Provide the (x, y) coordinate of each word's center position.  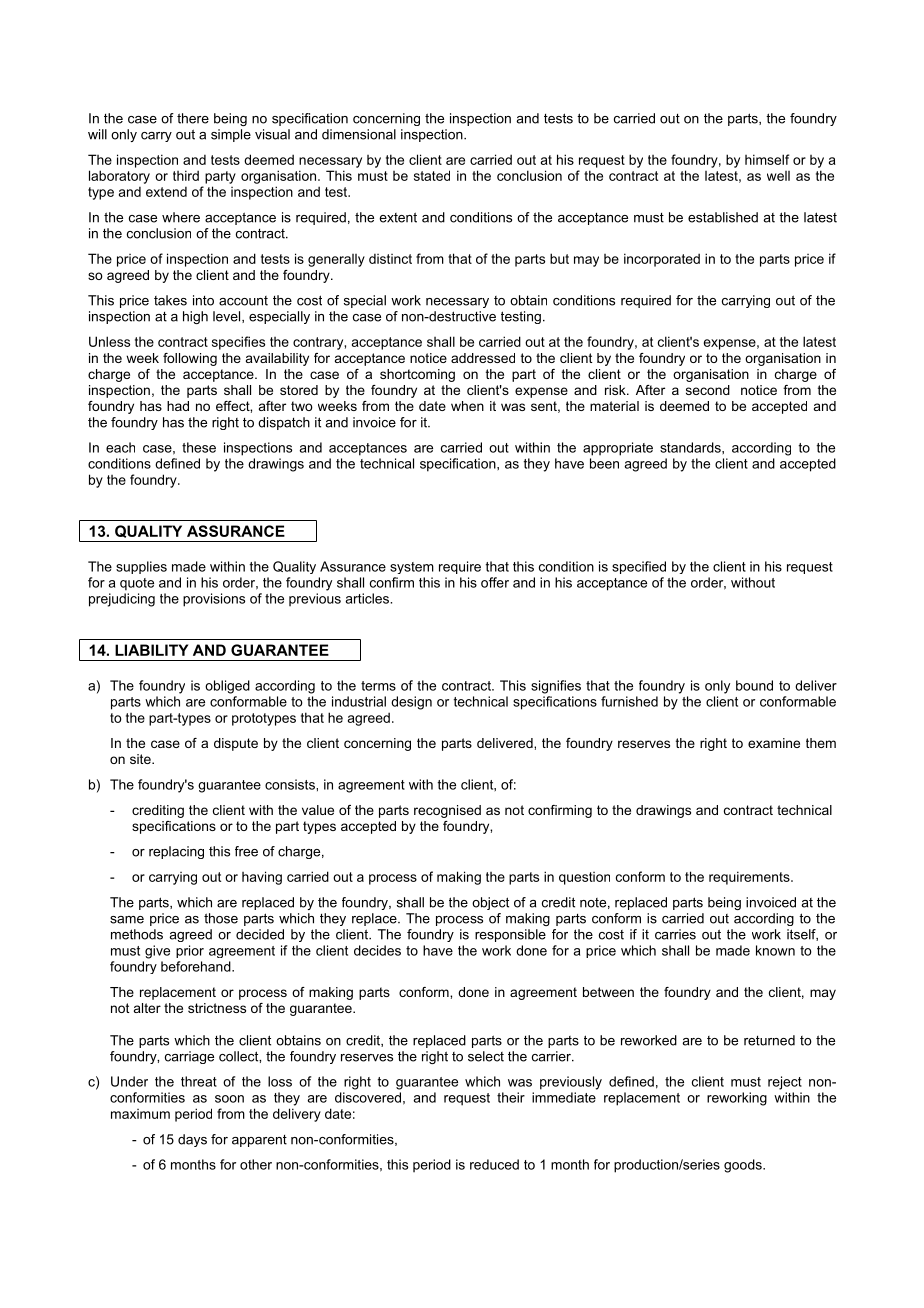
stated (432, 175)
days (192, 1140)
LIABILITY (151, 650)
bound (754, 685)
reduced (494, 1164)
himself (767, 159)
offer (495, 582)
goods (744, 1166)
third (186, 175)
